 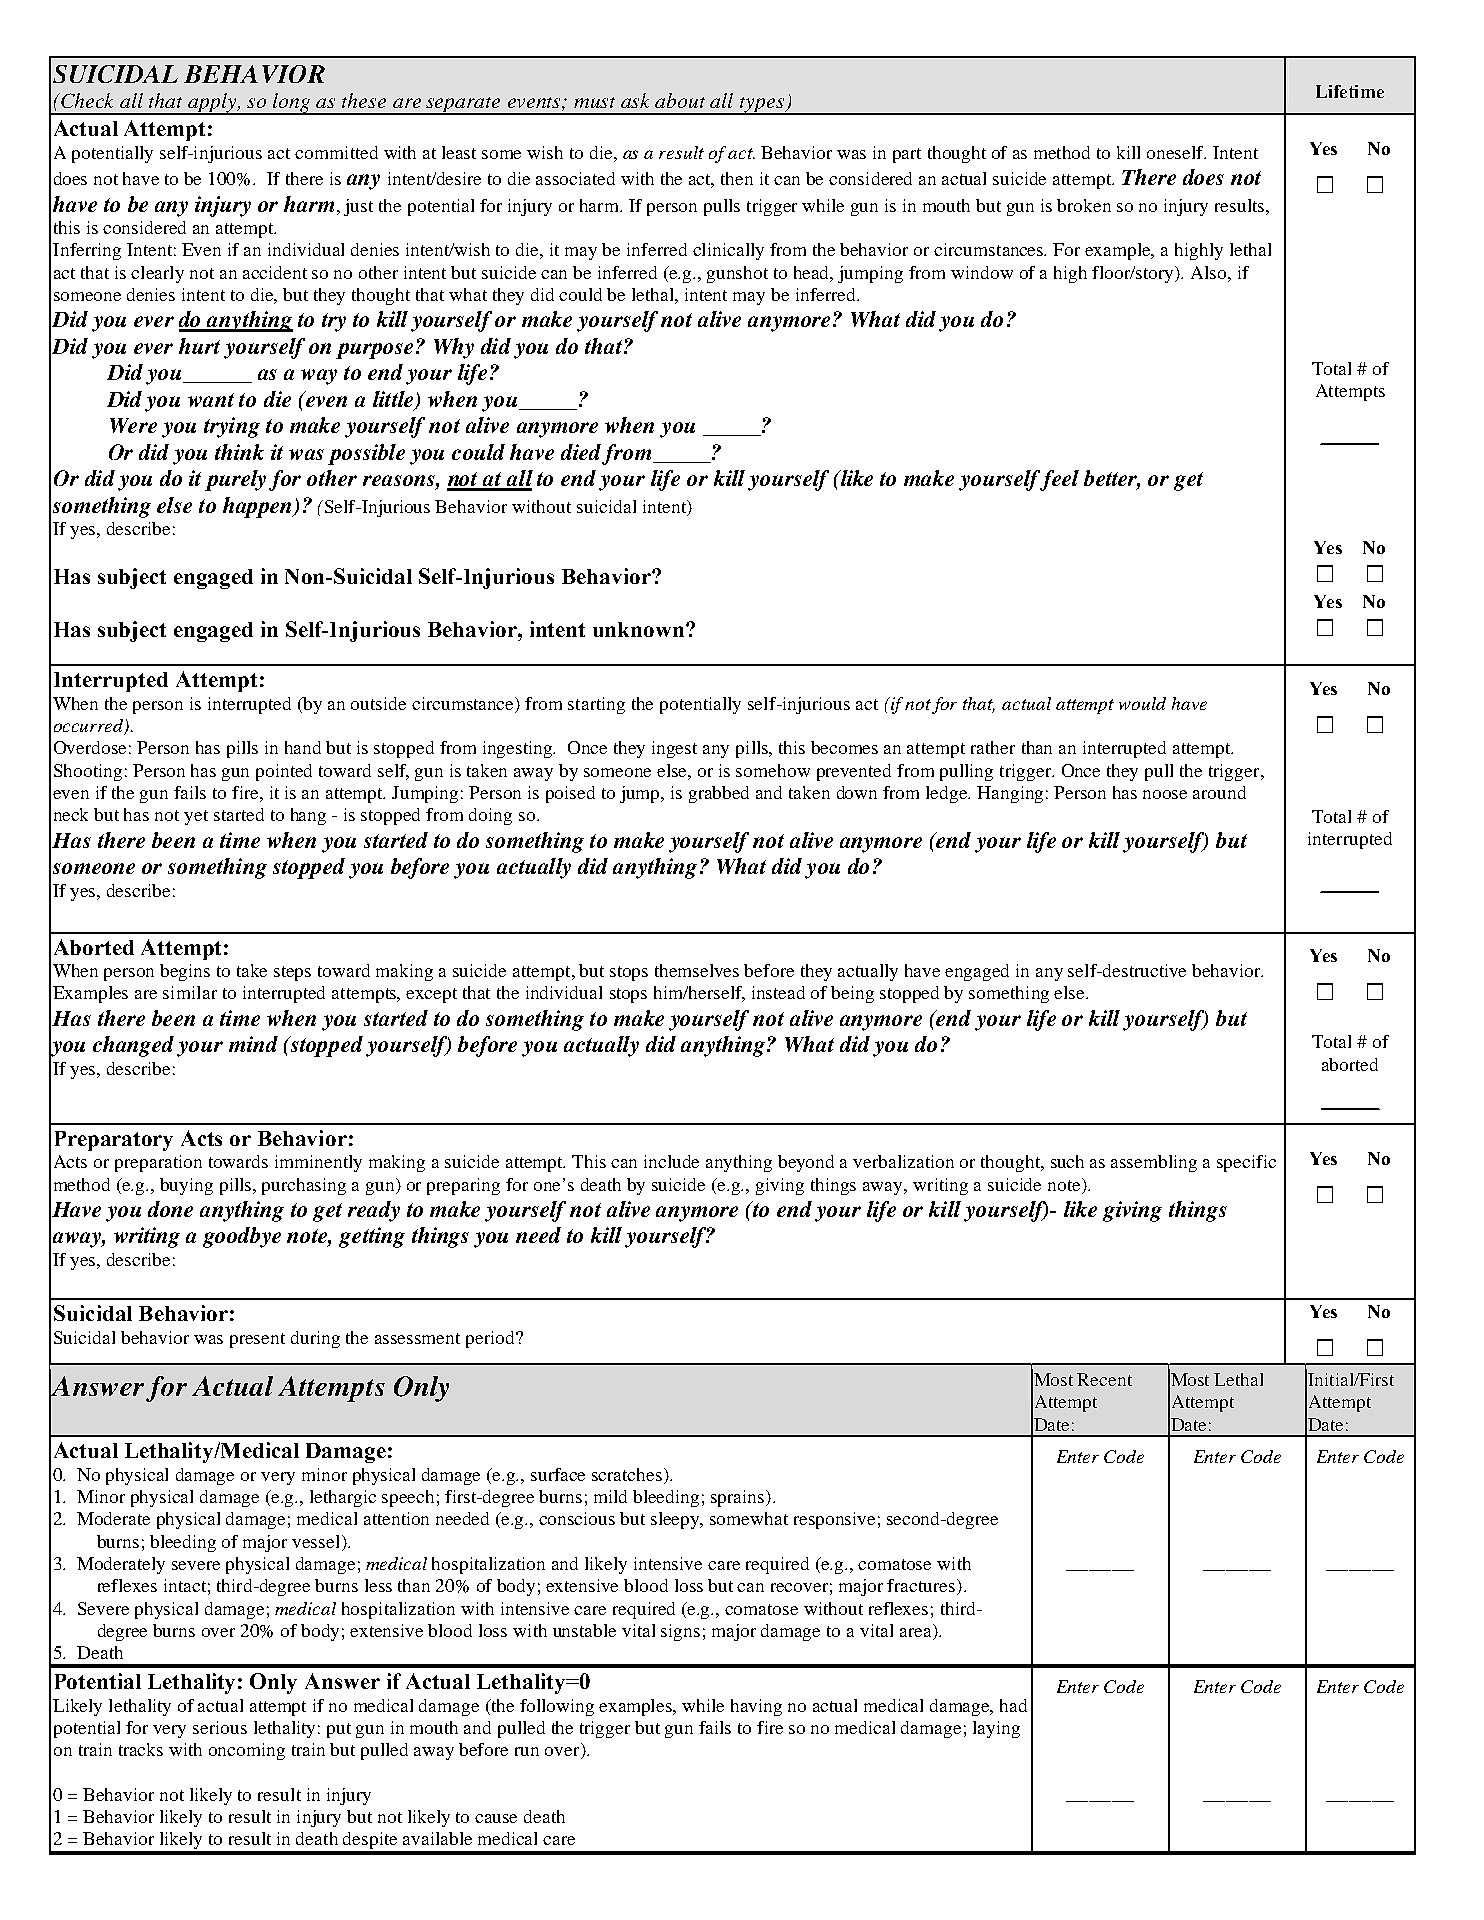 What do you see at coordinates (527, 1751) in the document?
I see `run` at bounding box center [527, 1751].
